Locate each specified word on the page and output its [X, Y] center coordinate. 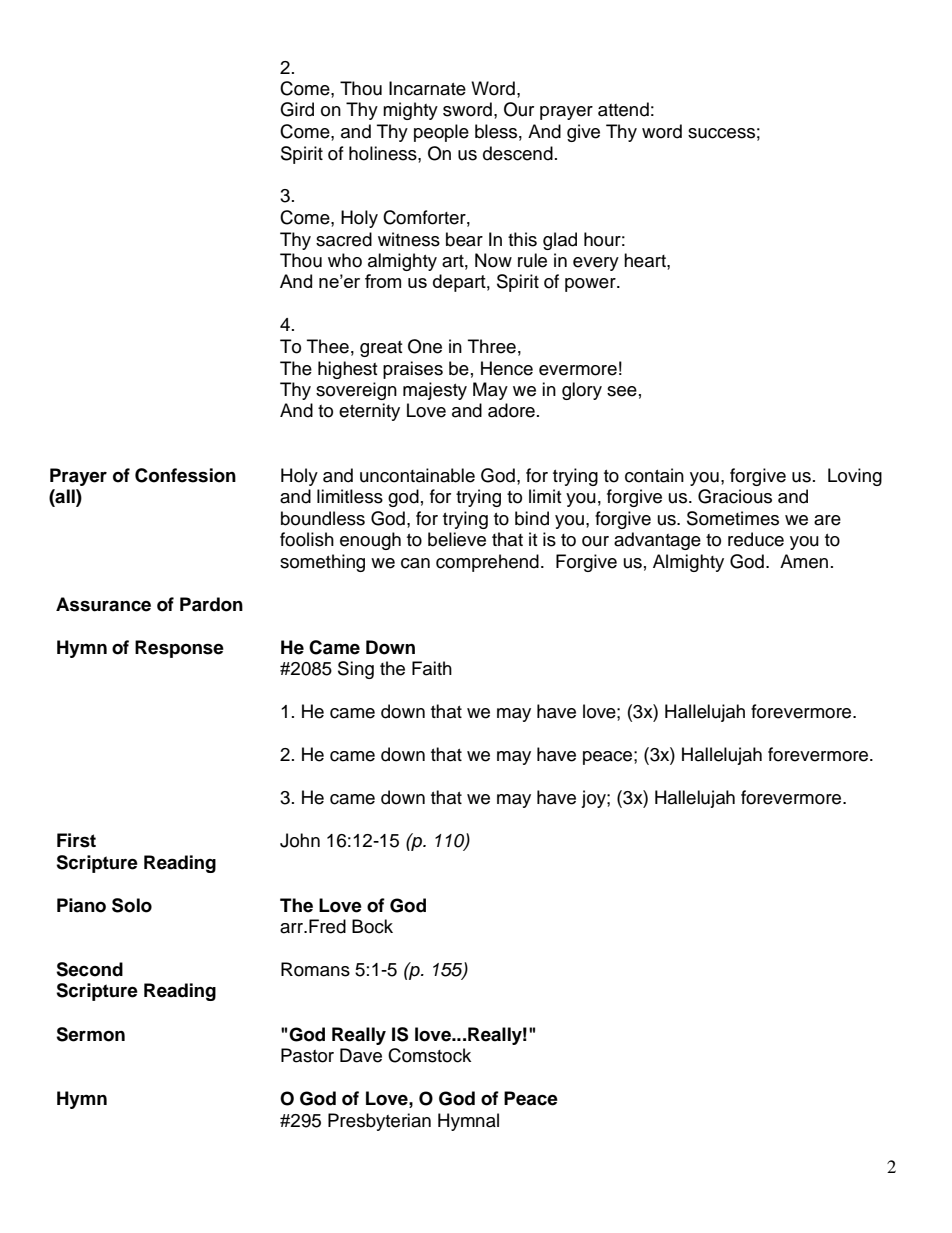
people [441, 133]
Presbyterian [379, 1122]
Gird [297, 109]
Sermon [90, 1034]
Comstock [429, 1055]
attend [623, 109]
